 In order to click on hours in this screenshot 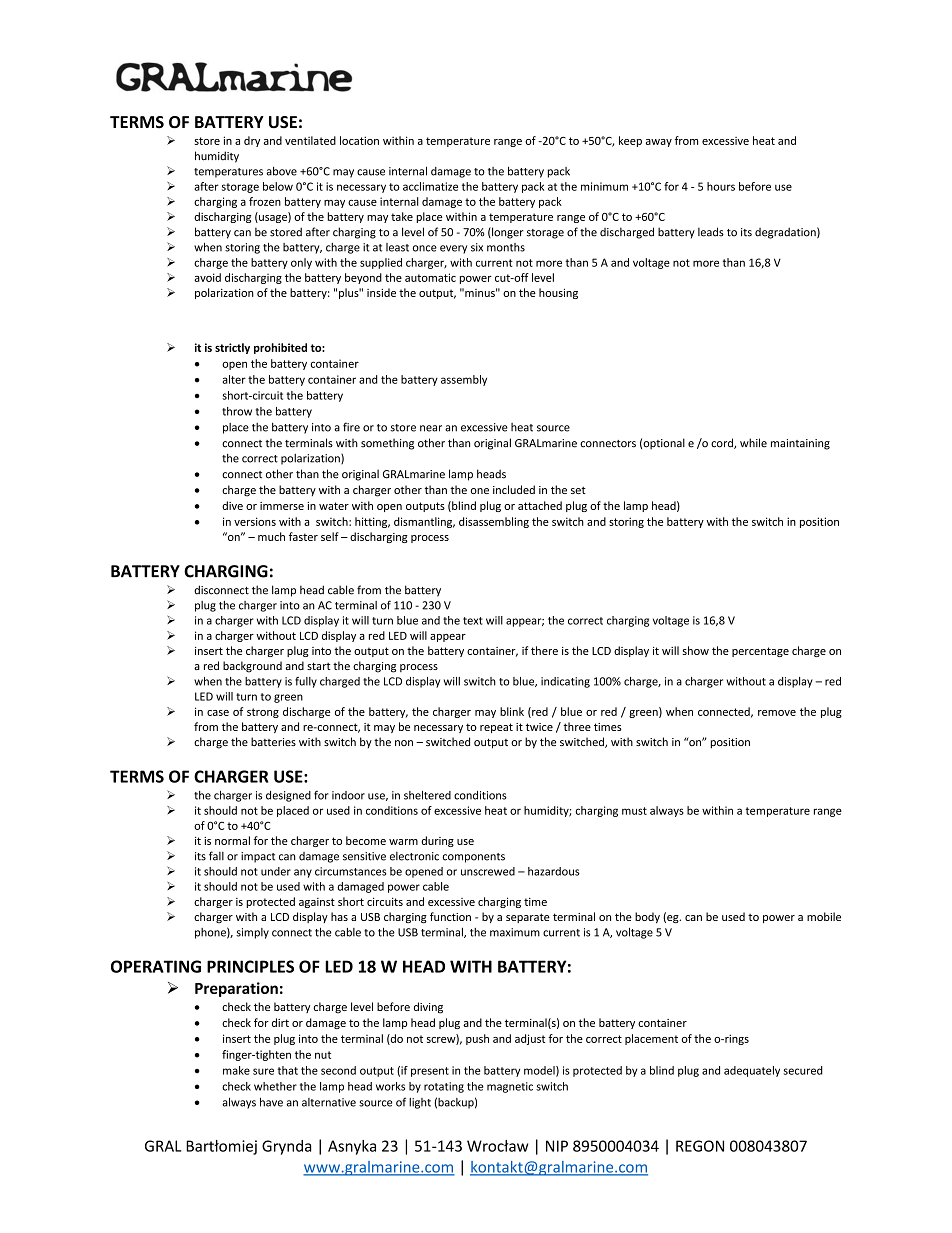, I will do `click(721, 186)`.
